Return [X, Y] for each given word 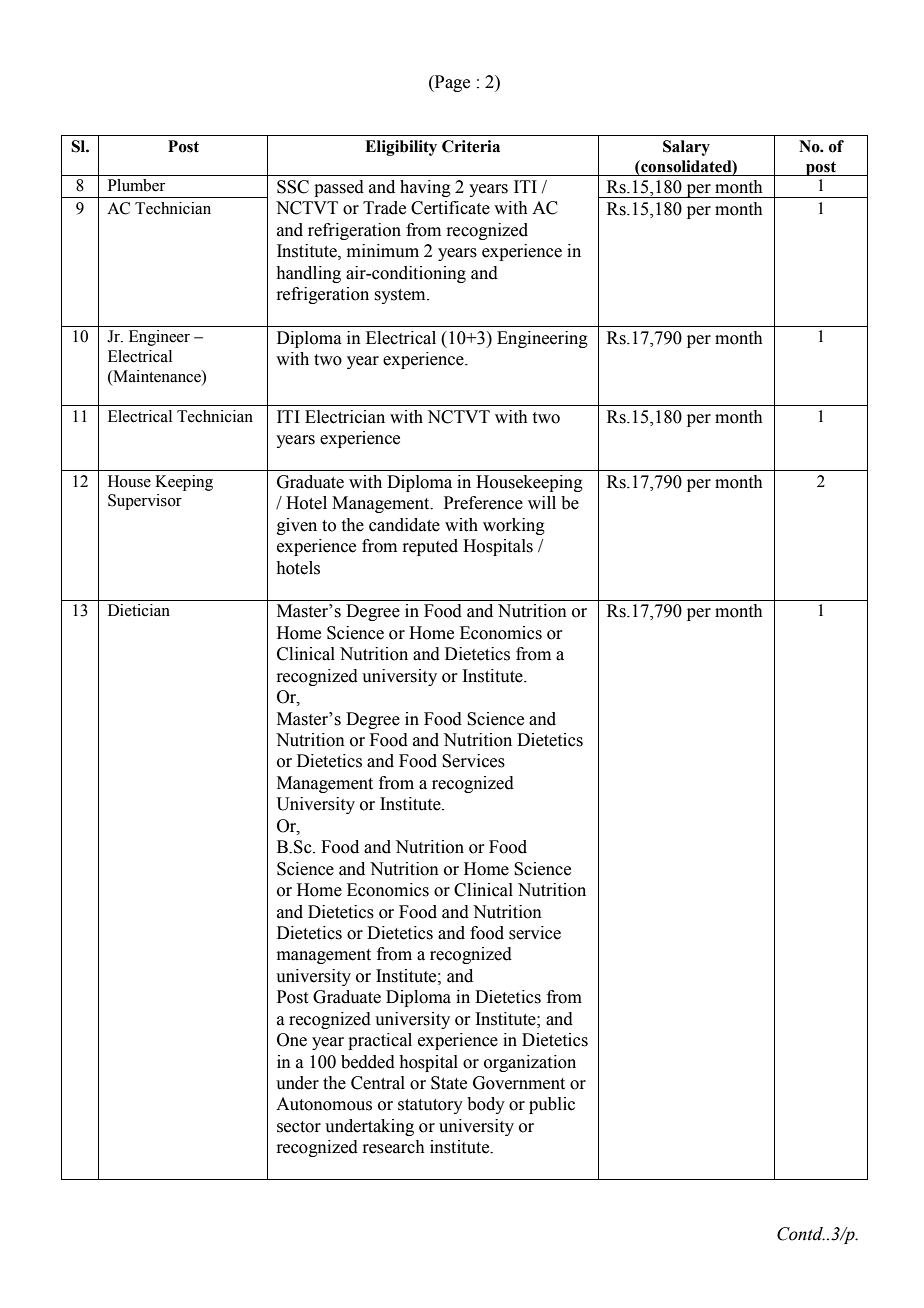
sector [299, 1127]
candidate [404, 525]
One [292, 1040]
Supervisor [145, 502]
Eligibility [401, 148]
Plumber [136, 185]
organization [530, 1063]
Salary [686, 148]
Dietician [139, 610]
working [514, 526]
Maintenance [157, 376]
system [401, 296]
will [542, 502]
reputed [430, 547]
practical [380, 1041]
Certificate [450, 208]
